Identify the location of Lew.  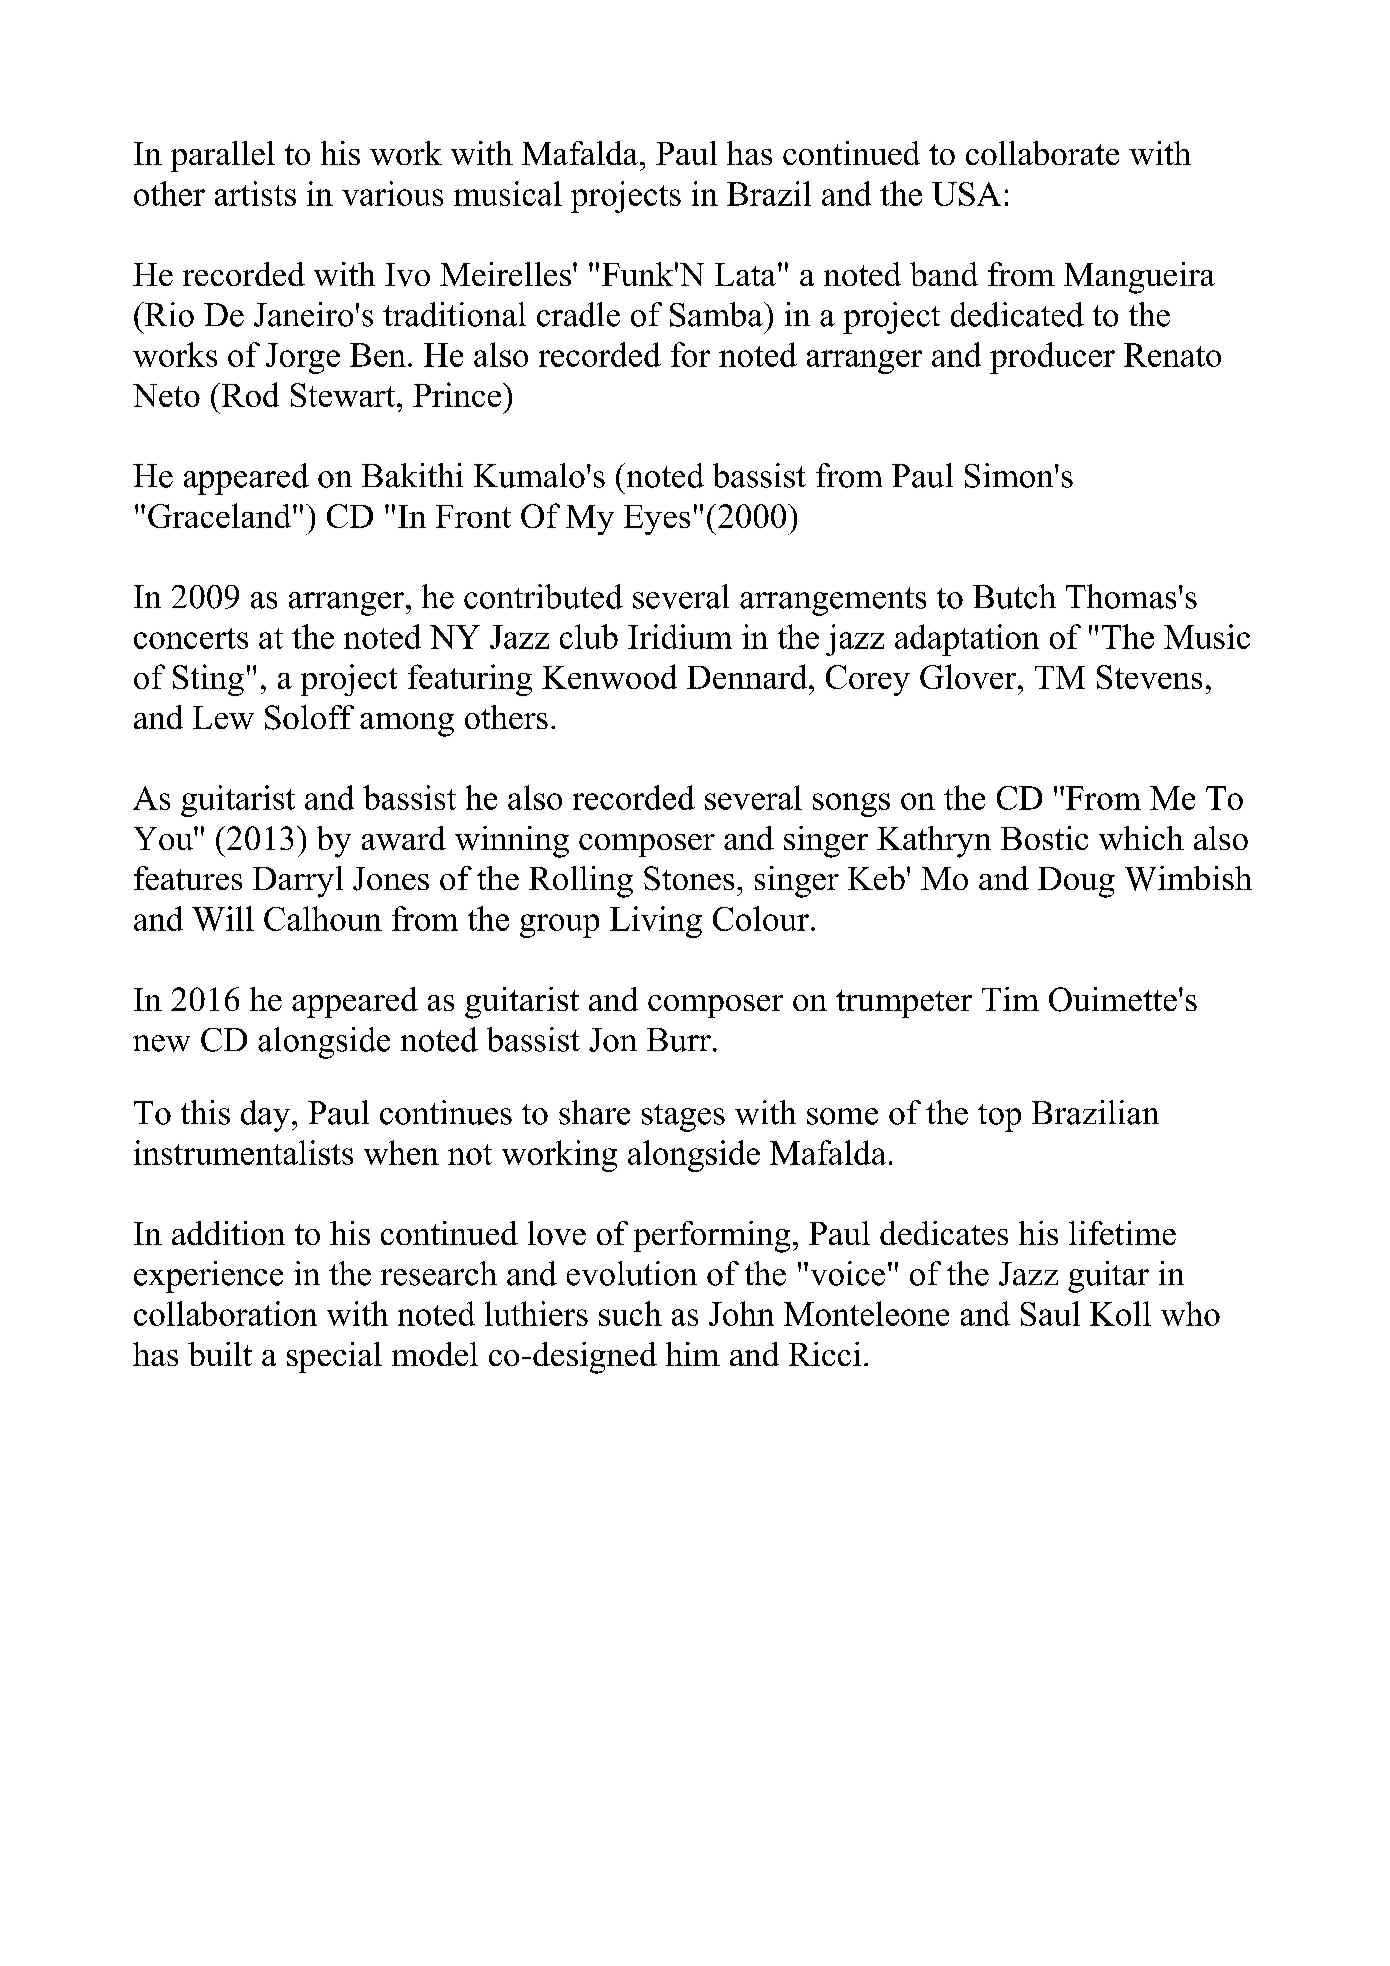
(223, 717).
